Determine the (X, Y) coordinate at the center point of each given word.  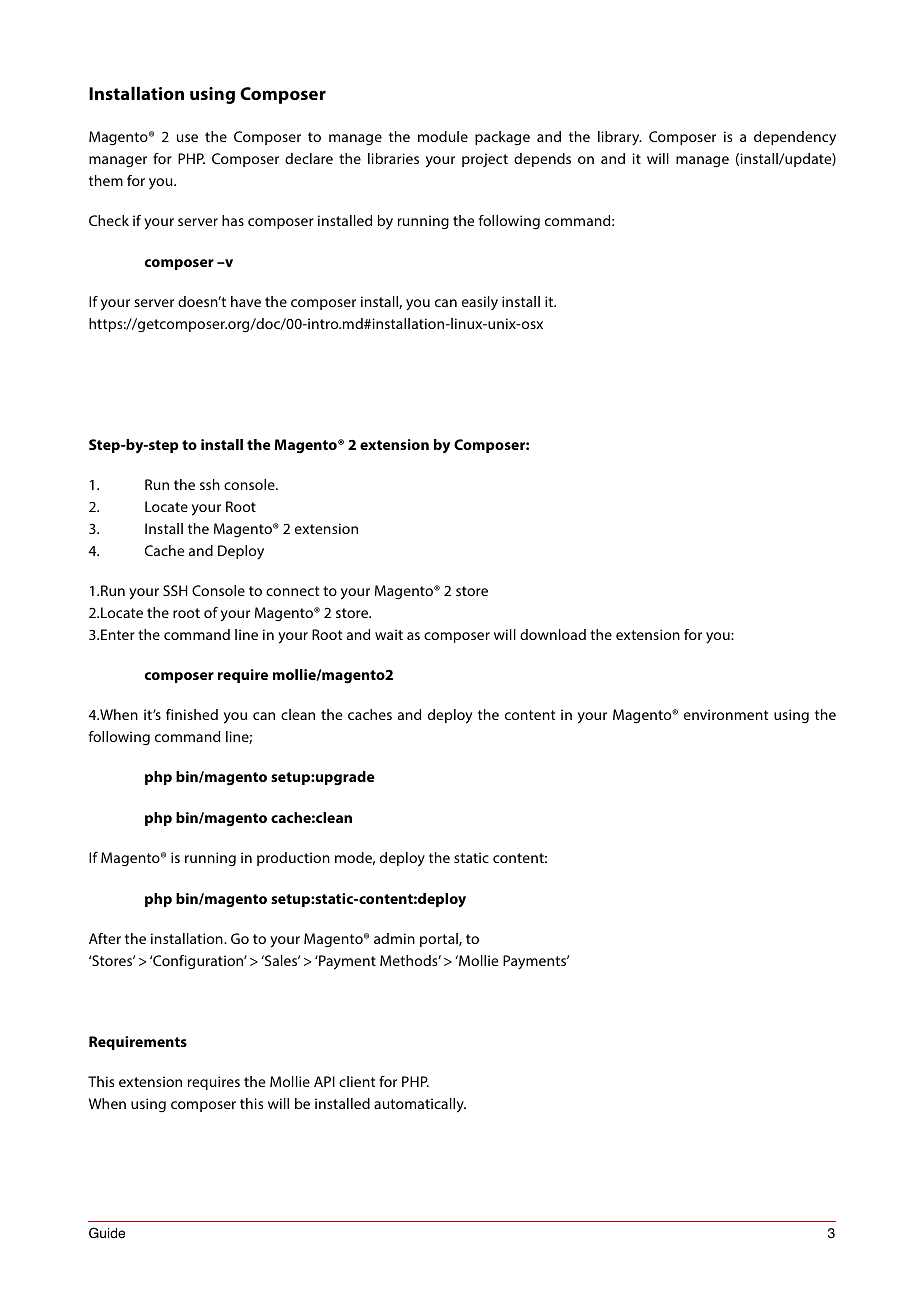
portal (440, 940)
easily (480, 303)
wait (389, 634)
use (187, 138)
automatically (420, 1105)
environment (726, 714)
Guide (107, 1233)
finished (192, 714)
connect (292, 591)
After (105, 938)
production (293, 859)
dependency (795, 138)
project (485, 160)
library (620, 138)
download (553, 634)
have (246, 301)
